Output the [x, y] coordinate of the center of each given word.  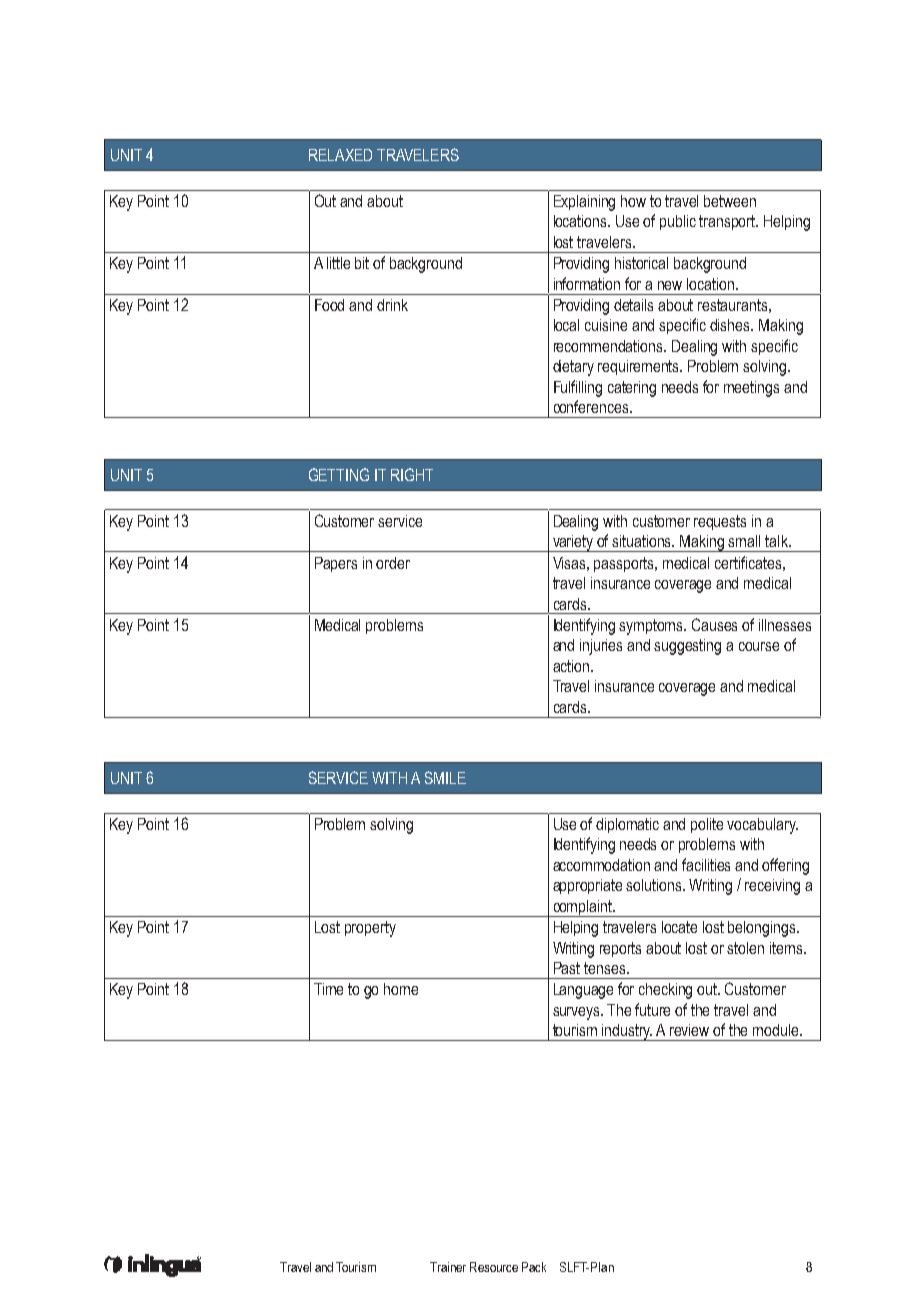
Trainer [448, 1267]
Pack [534, 1267]
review [689, 1030]
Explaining [584, 203]
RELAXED [340, 155]
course [759, 646]
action [571, 666]
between [730, 201]
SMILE [445, 777]
